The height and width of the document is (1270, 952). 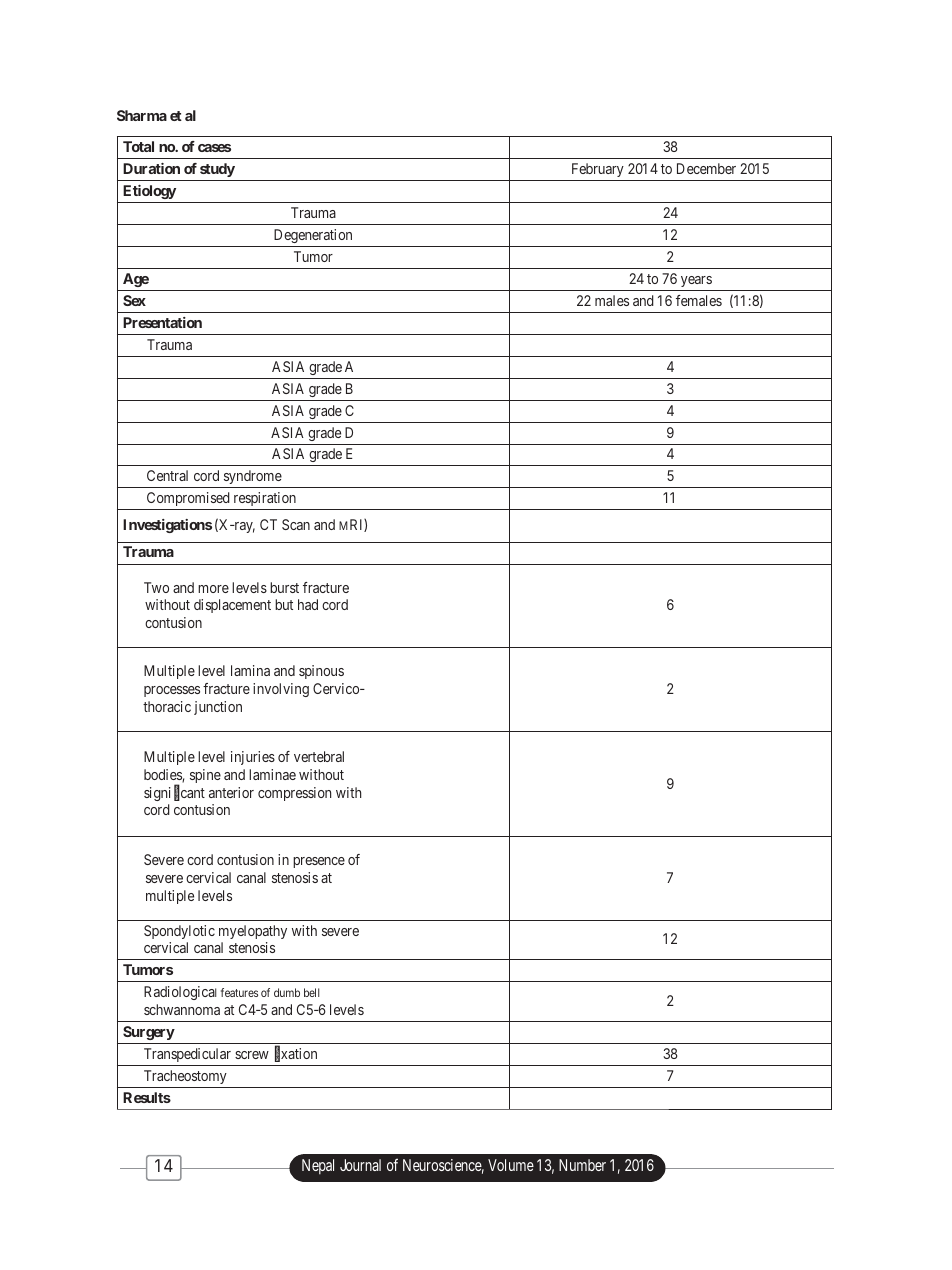 I want to click on study, so click(x=217, y=170).
